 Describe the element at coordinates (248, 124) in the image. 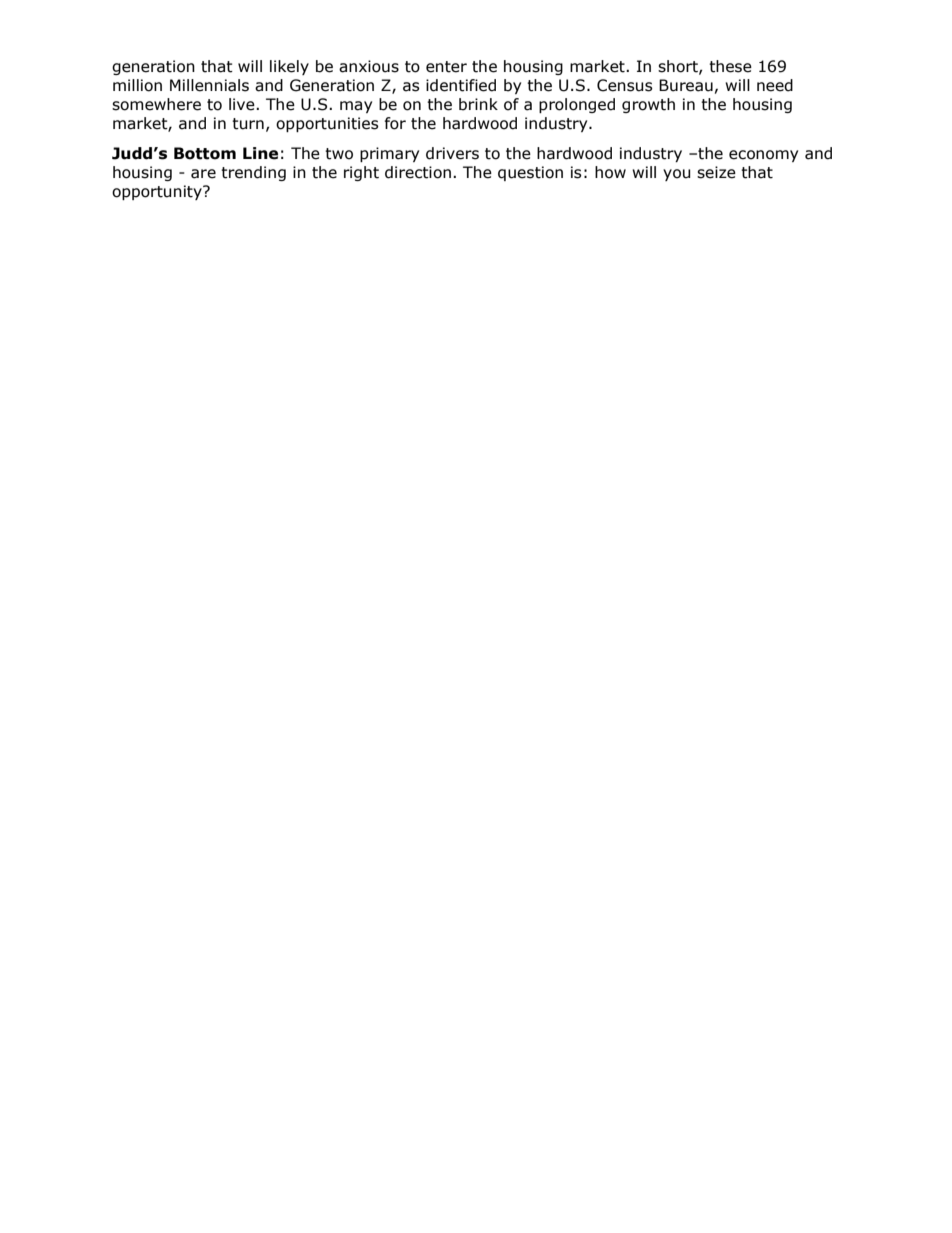

I see `turn` at that location.
